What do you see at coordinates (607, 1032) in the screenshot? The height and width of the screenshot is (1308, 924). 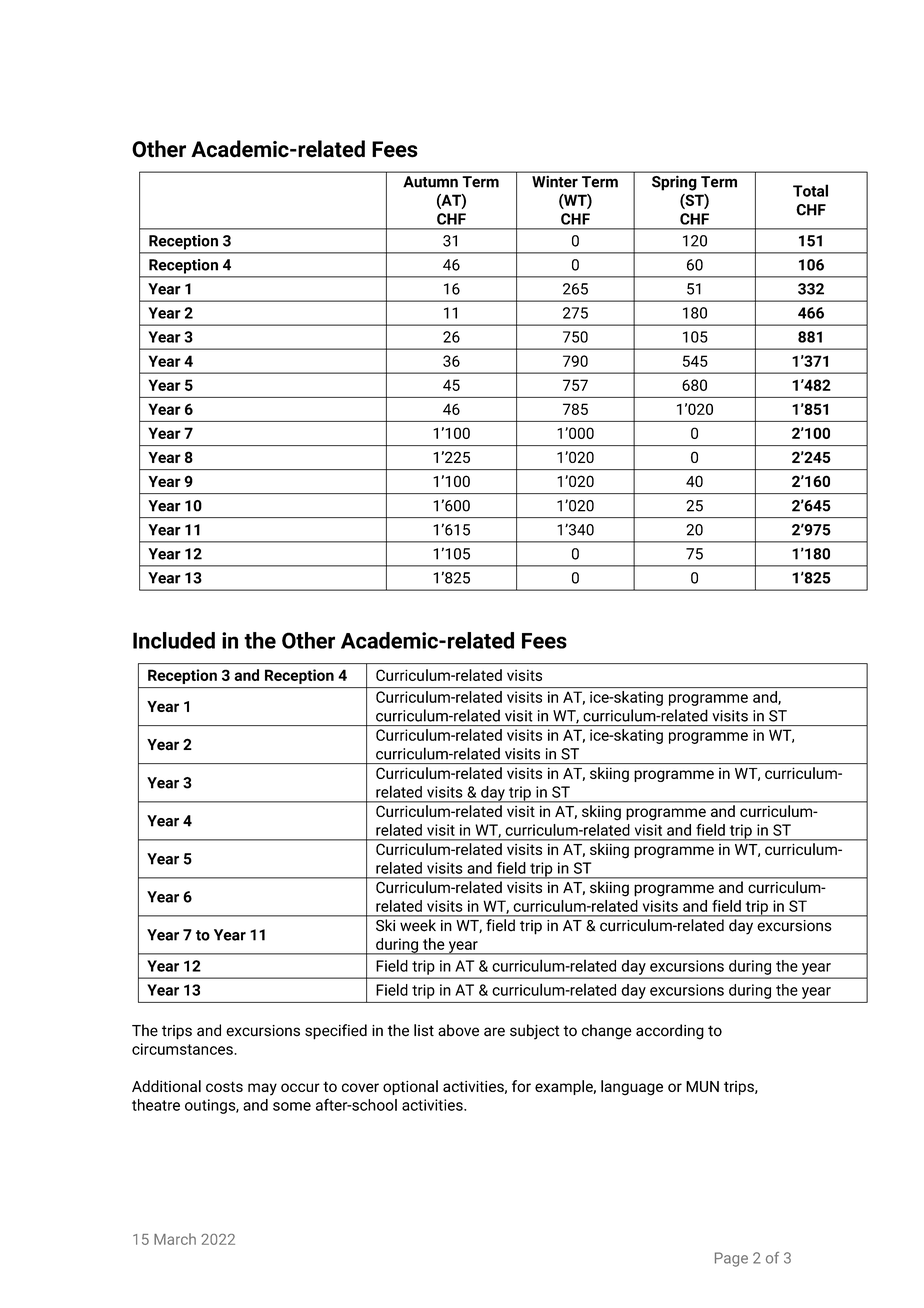 I see `change` at bounding box center [607, 1032].
